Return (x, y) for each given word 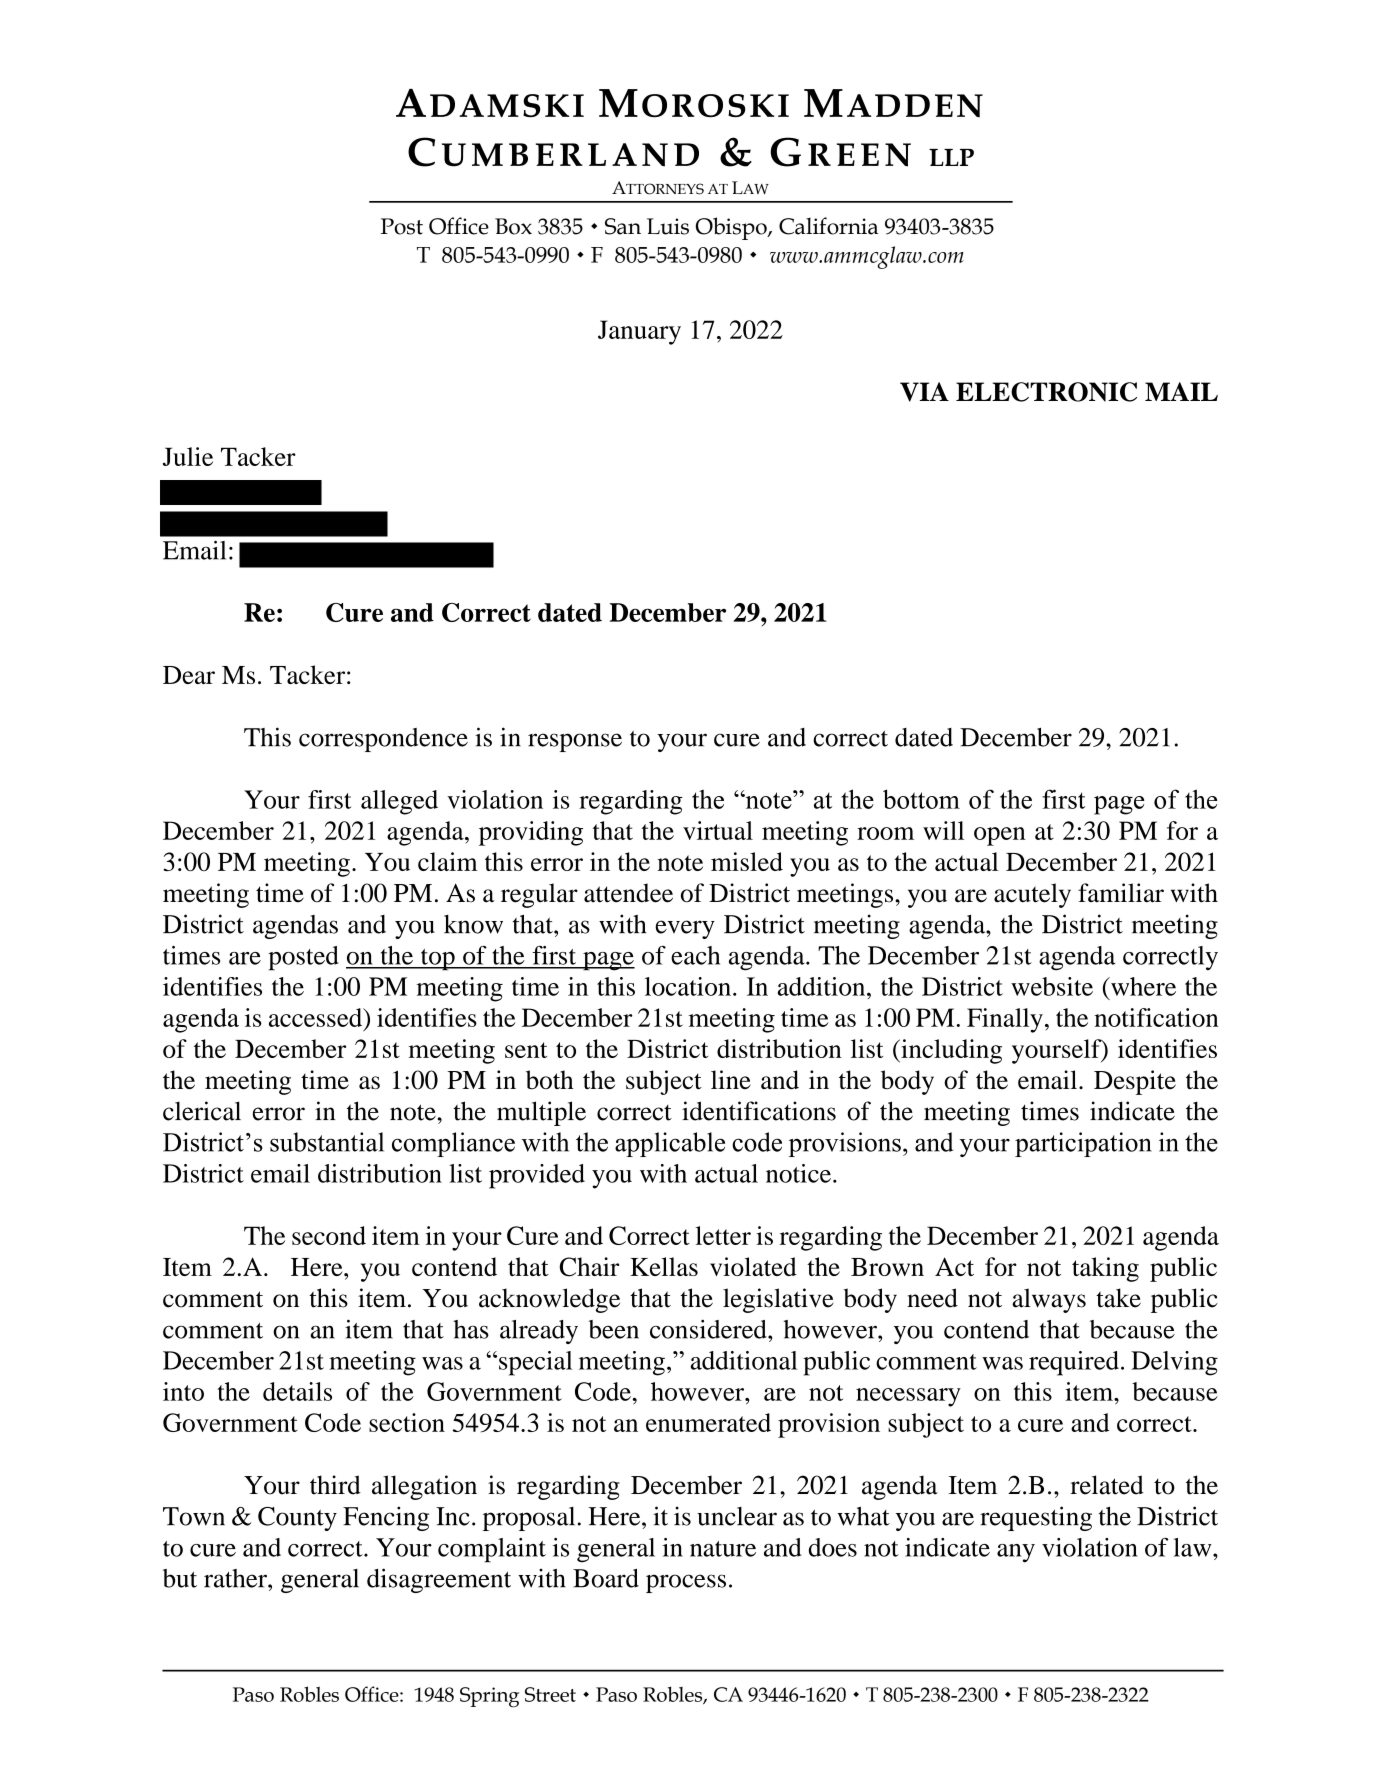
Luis (668, 226)
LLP (951, 157)
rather (236, 1578)
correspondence (383, 740)
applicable (670, 1144)
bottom (921, 799)
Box (513, 226)
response (575, 742)
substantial (327, 1142)
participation (1083, 1144)
